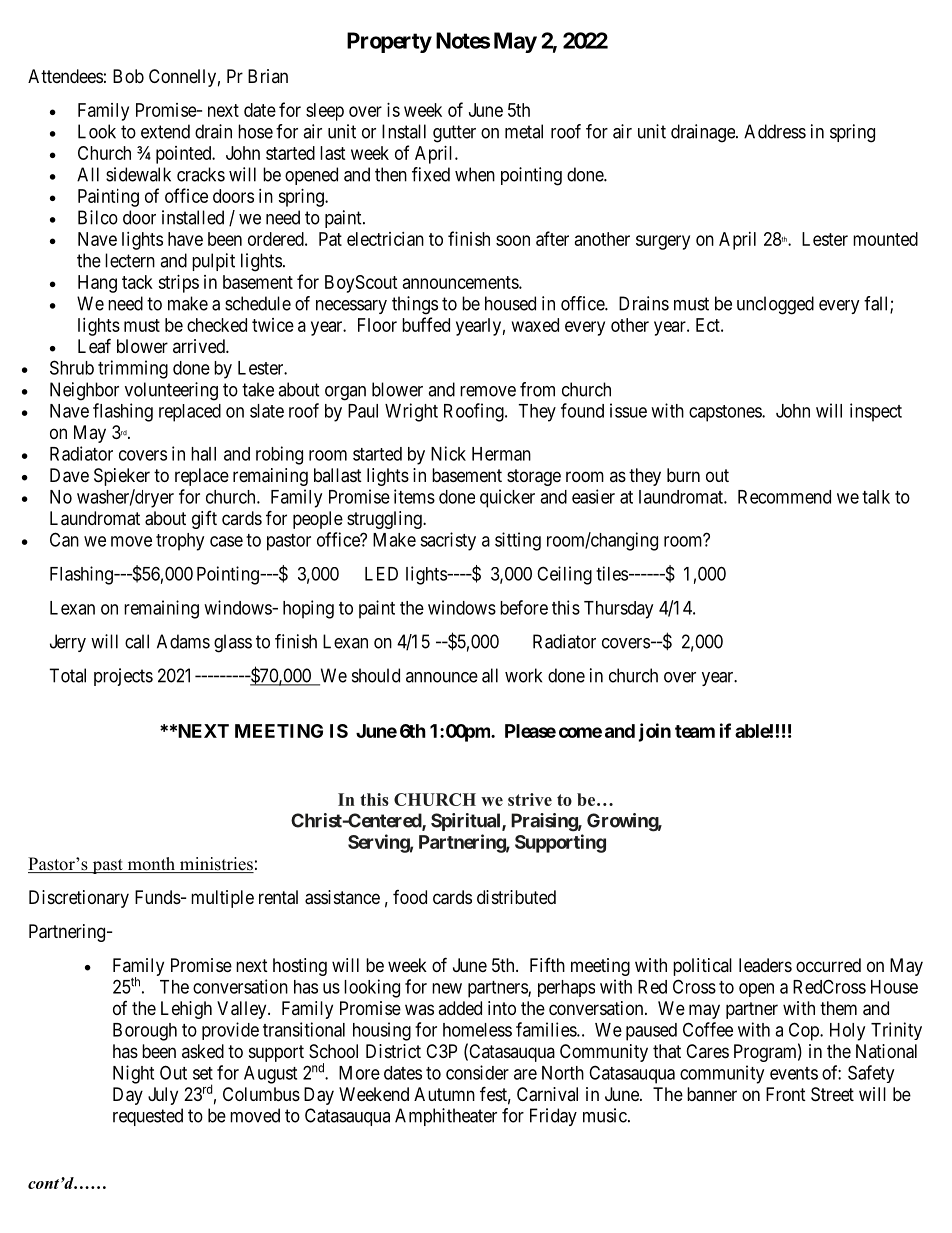 The width and height of the screenshot is (952, 1233). I want to click on Address, so click(775, 131).
